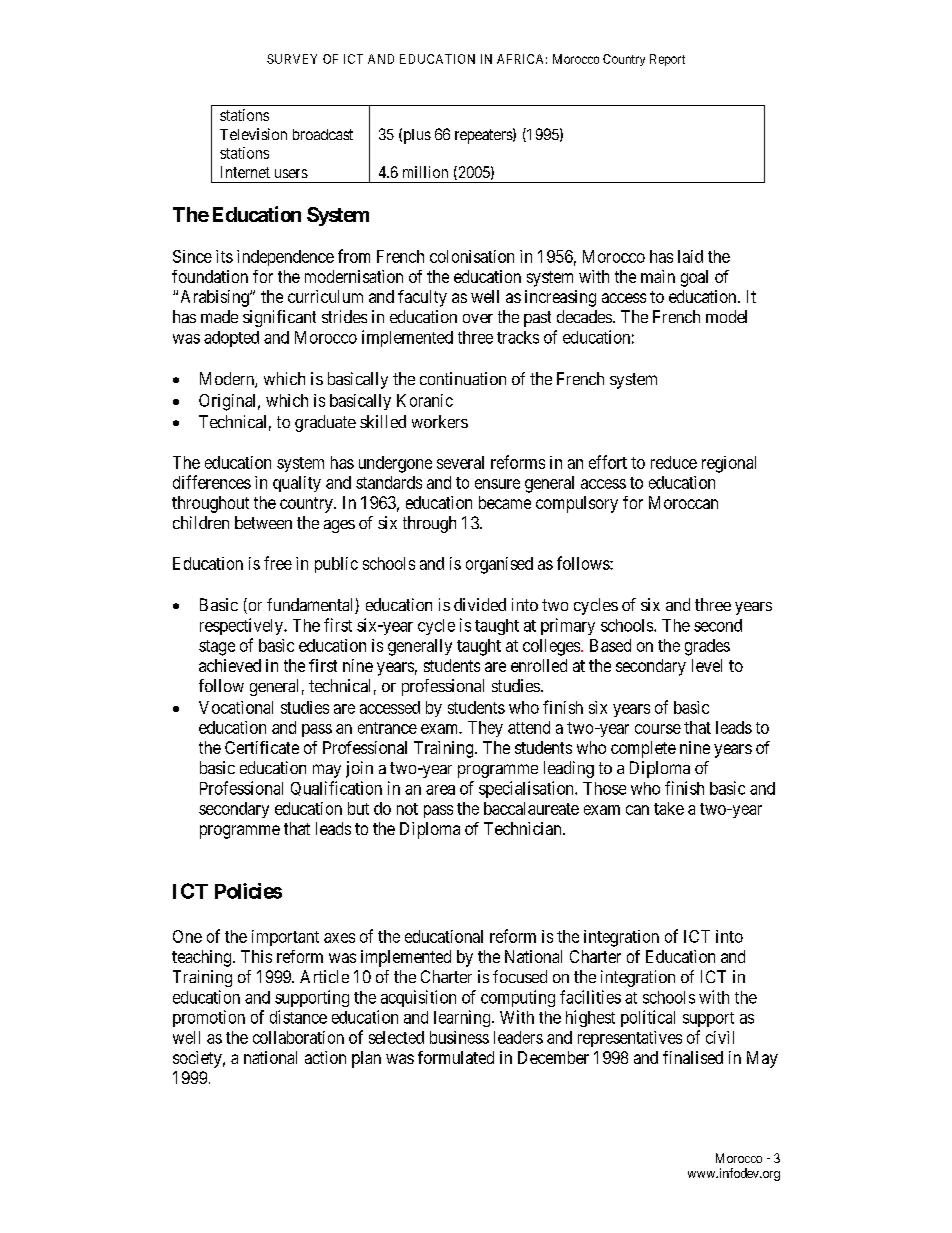  I want to click on organised, so click(499, 565).
